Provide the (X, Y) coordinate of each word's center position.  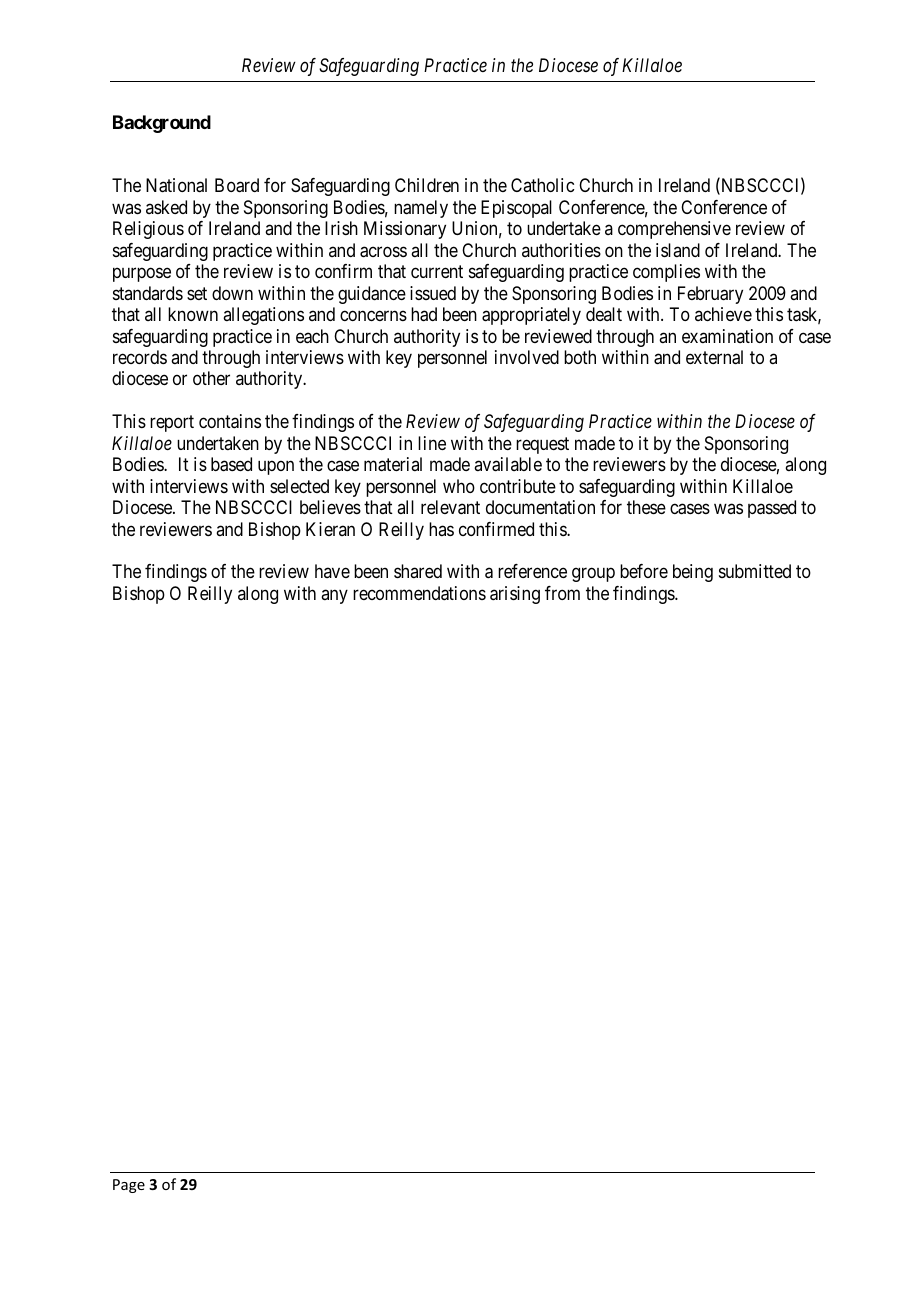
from (562, 593)
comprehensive (674, 230)
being (693, 573)
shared (418, 571)
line (432, 443)
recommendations (419, 593)
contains (230, 421)
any (334, 596)
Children (427, 185)
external (714, 357)
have (332, 571)
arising (515, 595)
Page (129, 1186)
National (176, 185)
